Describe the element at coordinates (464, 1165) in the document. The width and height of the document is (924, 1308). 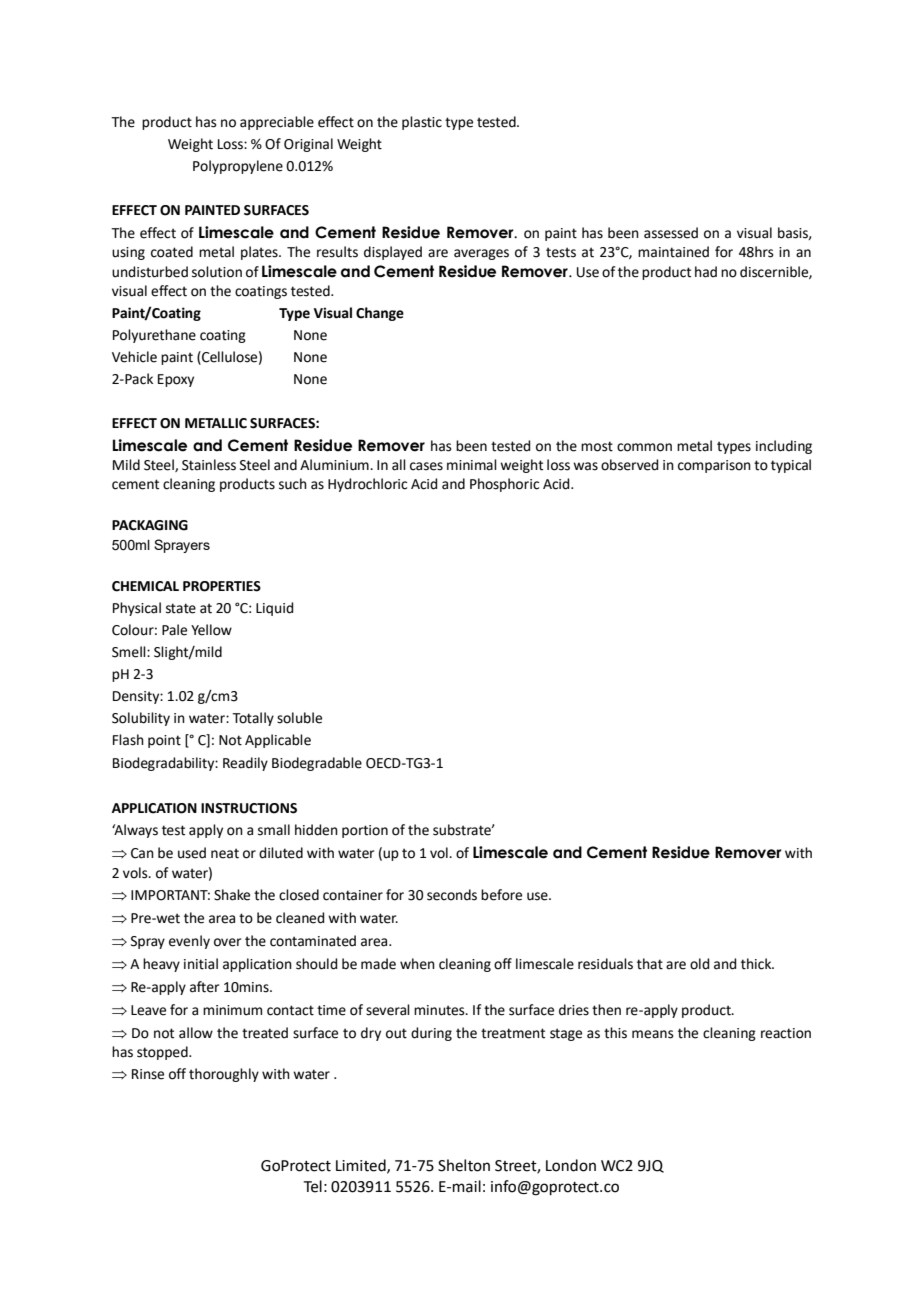
I see `Shelton` at that location.
